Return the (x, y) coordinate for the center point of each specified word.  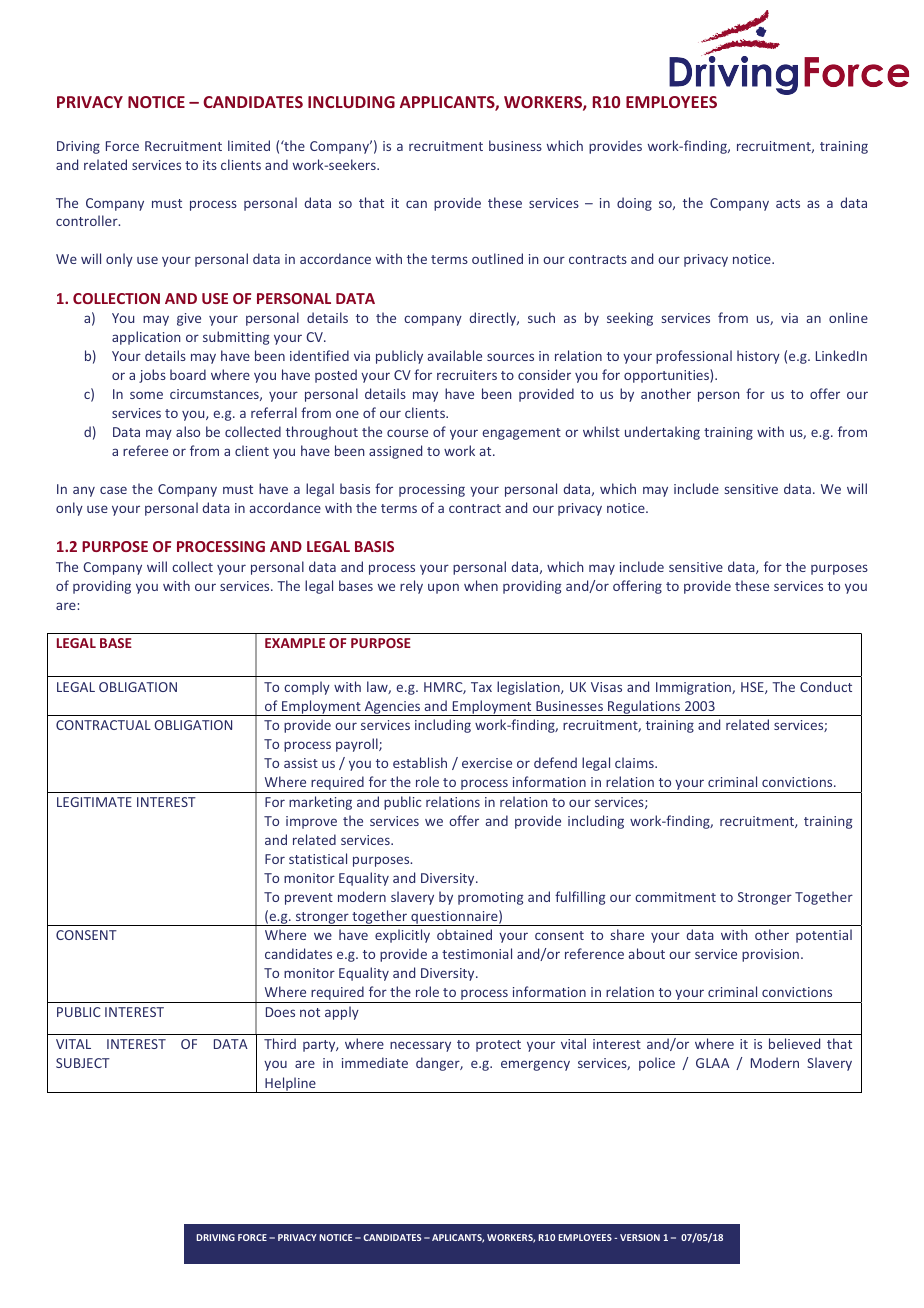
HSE (753, 688)
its (210, 165)
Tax (481, 687)
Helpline (290, 1085)
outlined (497, 258)
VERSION (640, 1237)
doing (634, 204)
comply (307, 688)
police (657, 1064)
